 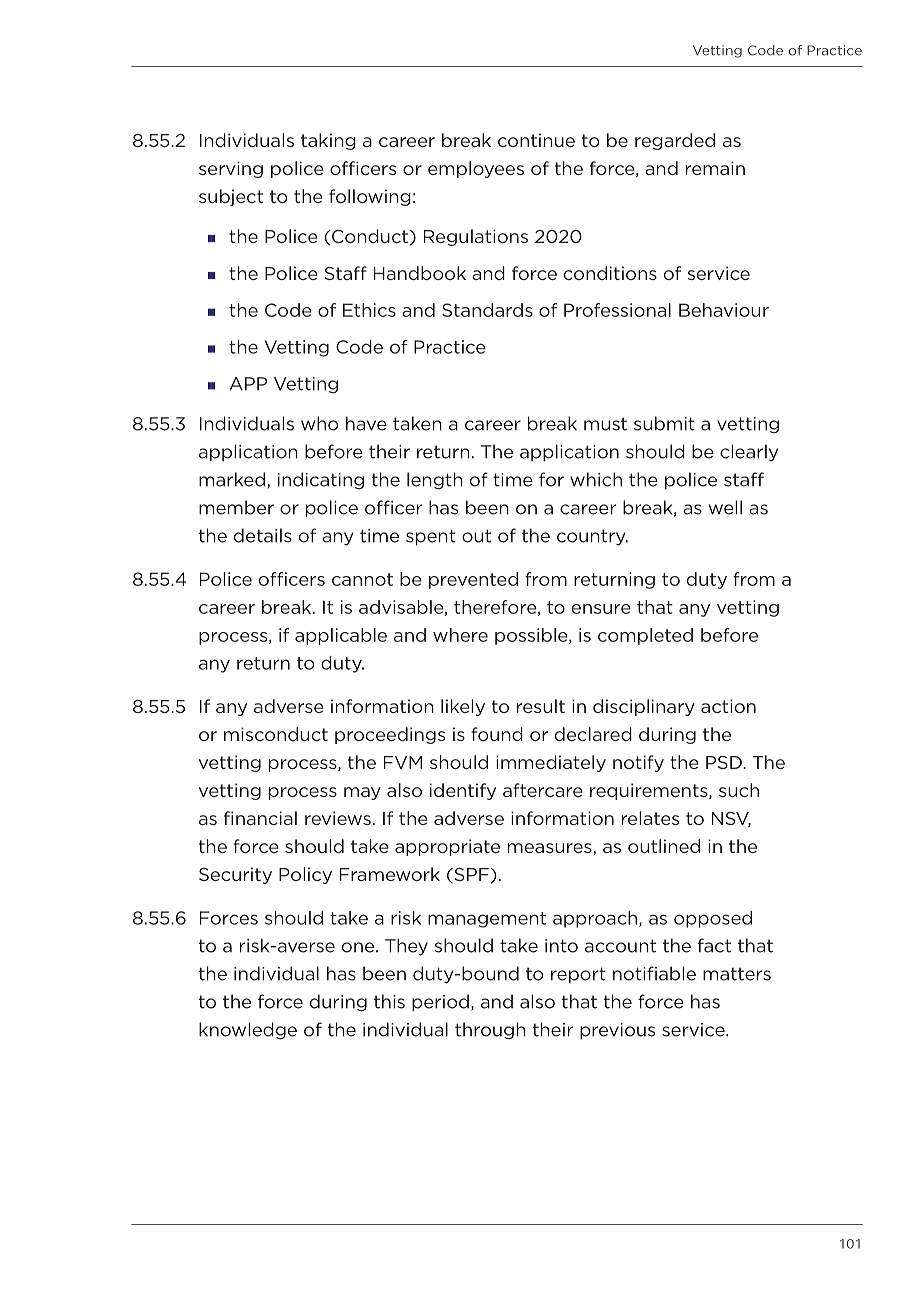 I want to click on knowledge, so click(x=248, y=1031).
